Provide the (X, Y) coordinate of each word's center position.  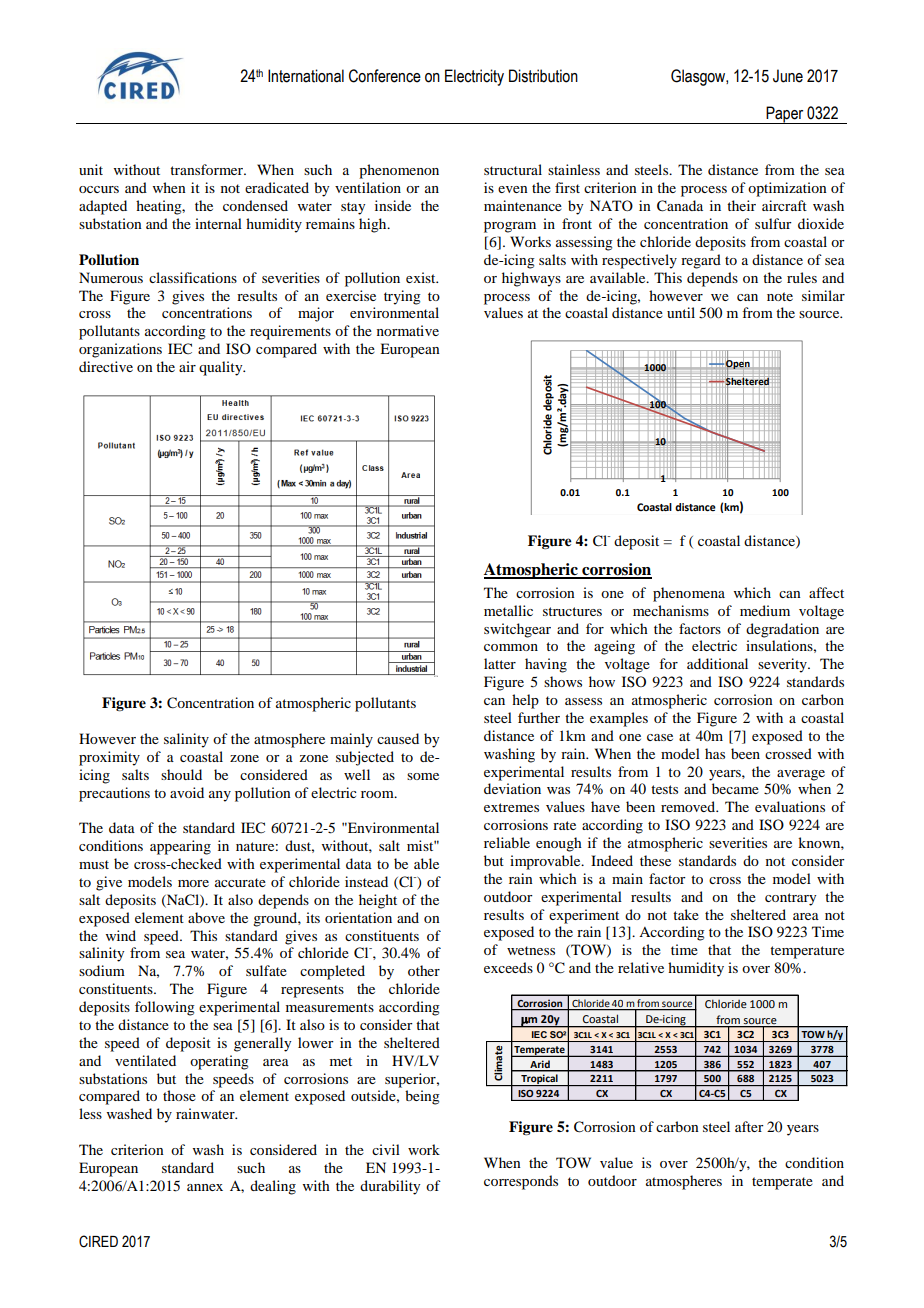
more (193, 883)
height (378, 901)
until (681, 312)
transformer (207, 169)
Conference (385, 76)
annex (205, 1187)
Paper (785, 115)
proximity (109, 758)
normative (408, 330)
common (511, 647)
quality (222, 368)
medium (765, 610)
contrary (790, 899)
